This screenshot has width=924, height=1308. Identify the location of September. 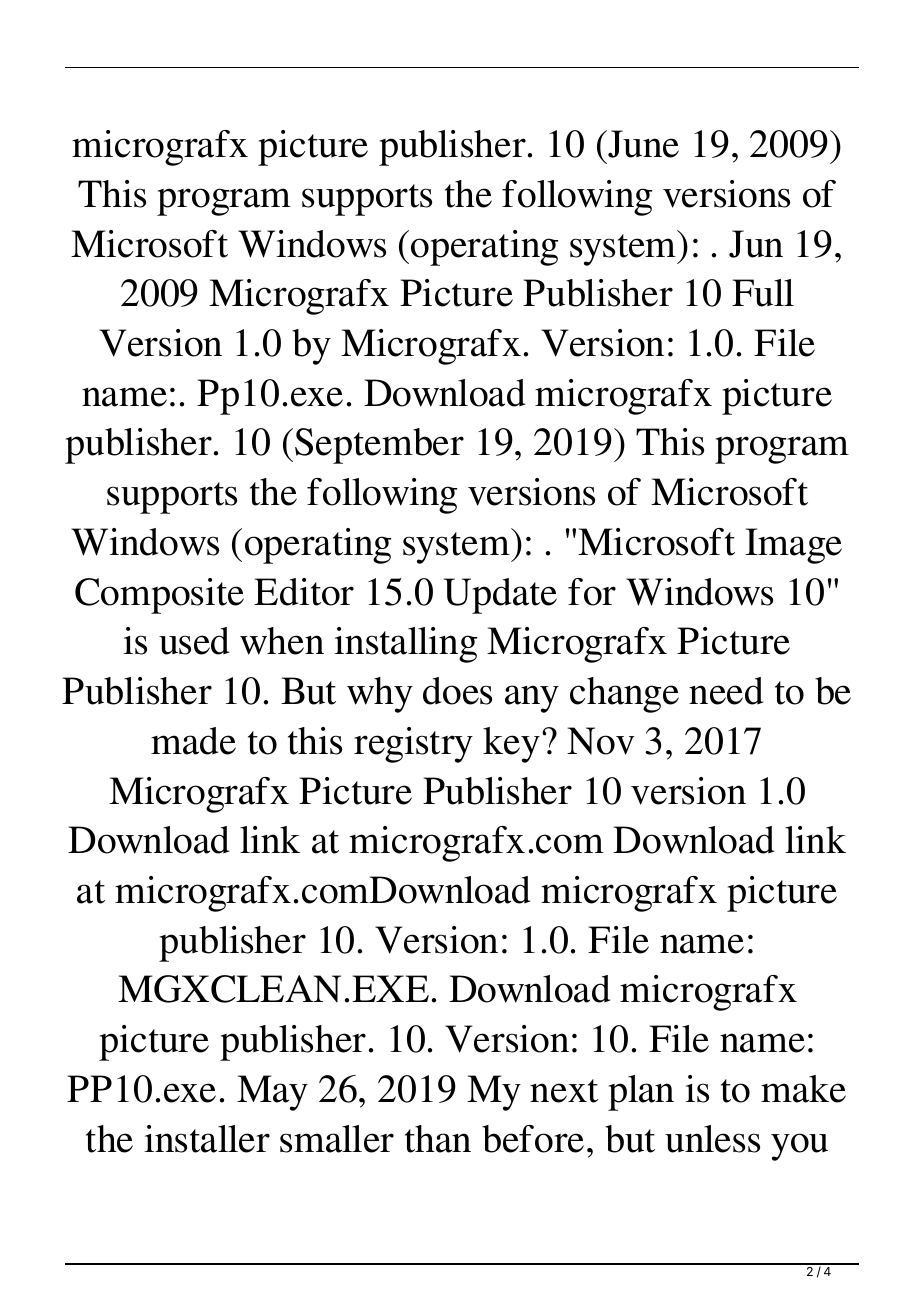
(379, 446).
